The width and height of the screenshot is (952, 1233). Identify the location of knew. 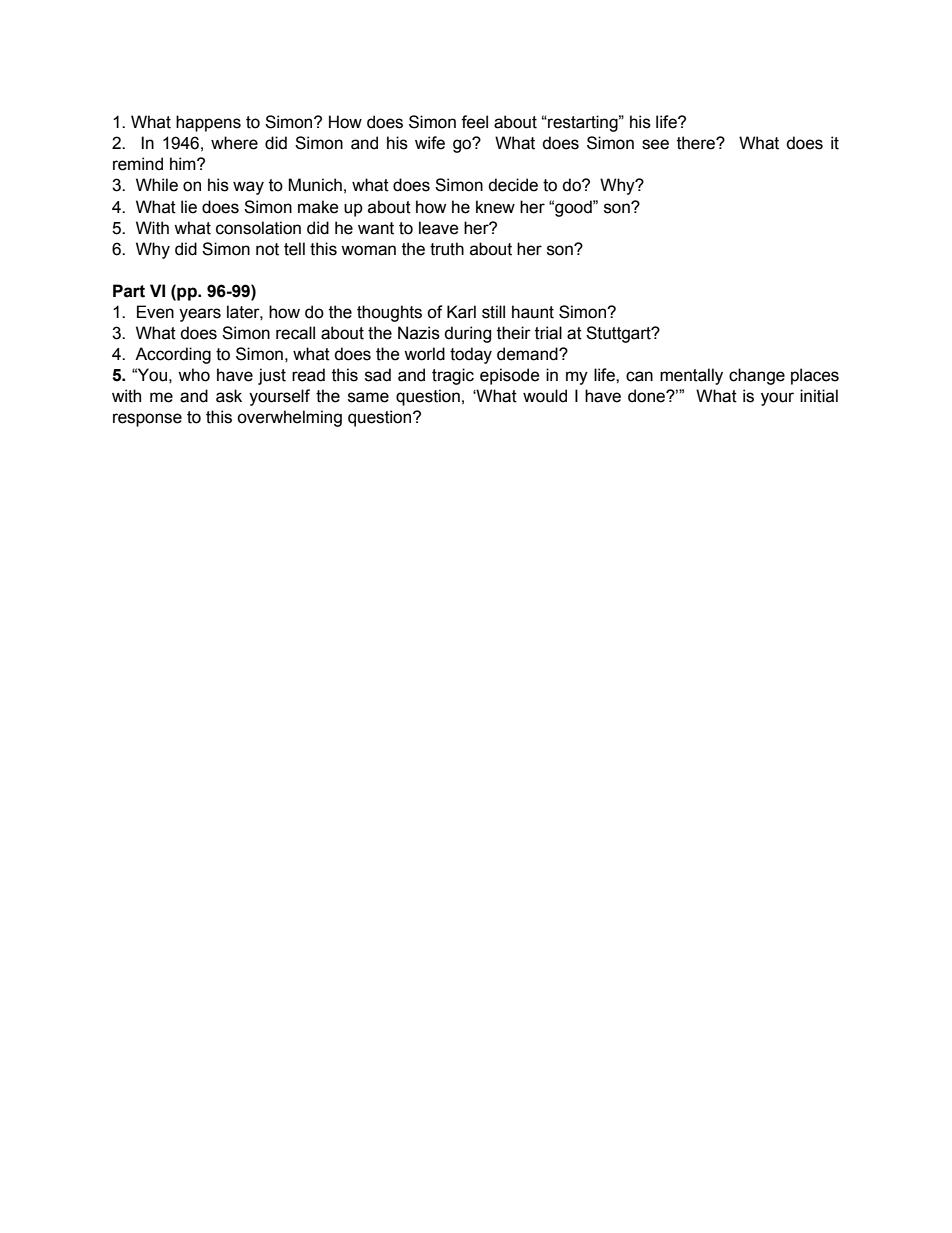
(495, 207).
